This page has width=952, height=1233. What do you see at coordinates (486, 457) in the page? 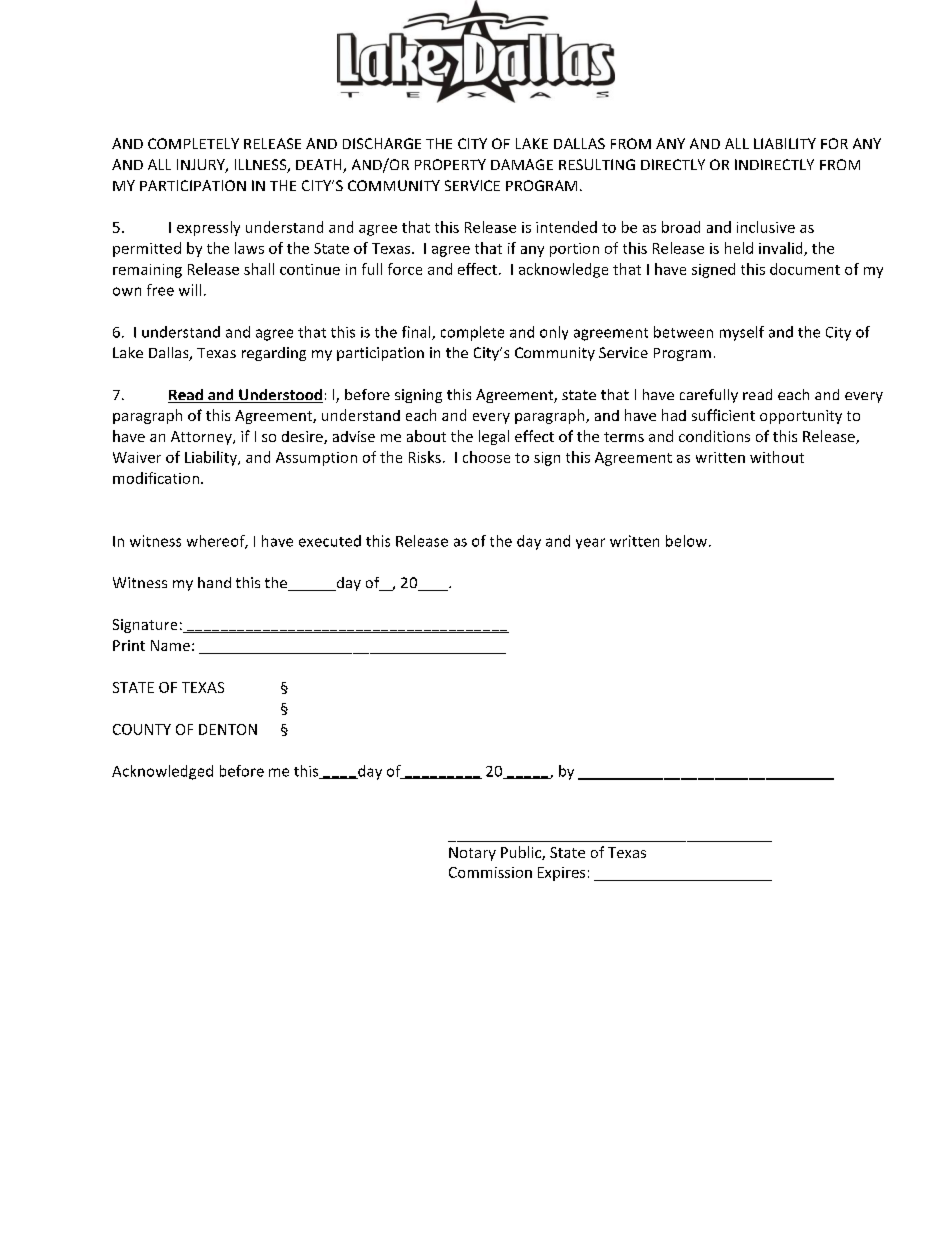
I see `choose` at bounding box center [486, 457].
